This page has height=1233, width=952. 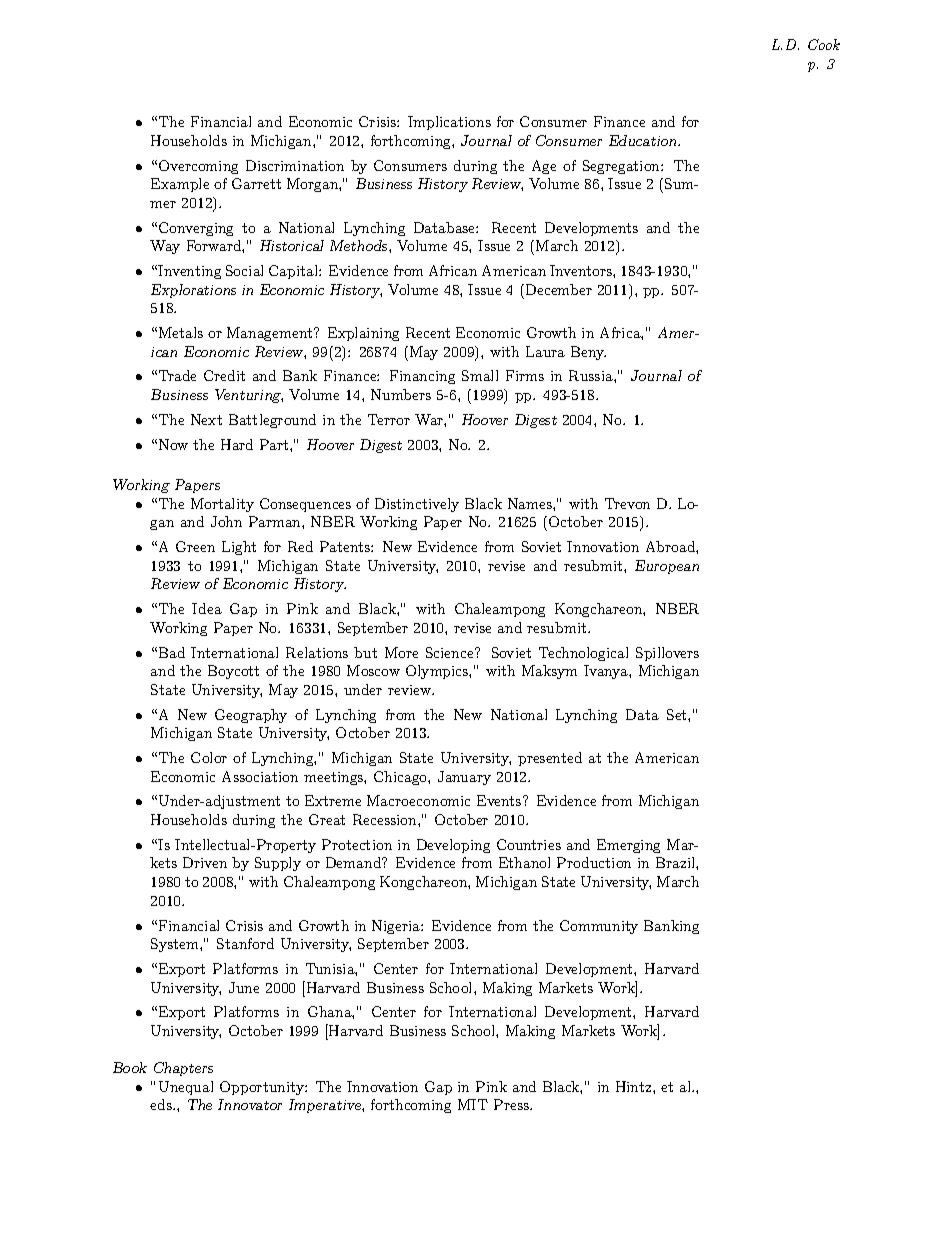 I want to click on Green, so click(x=195, y=546).
